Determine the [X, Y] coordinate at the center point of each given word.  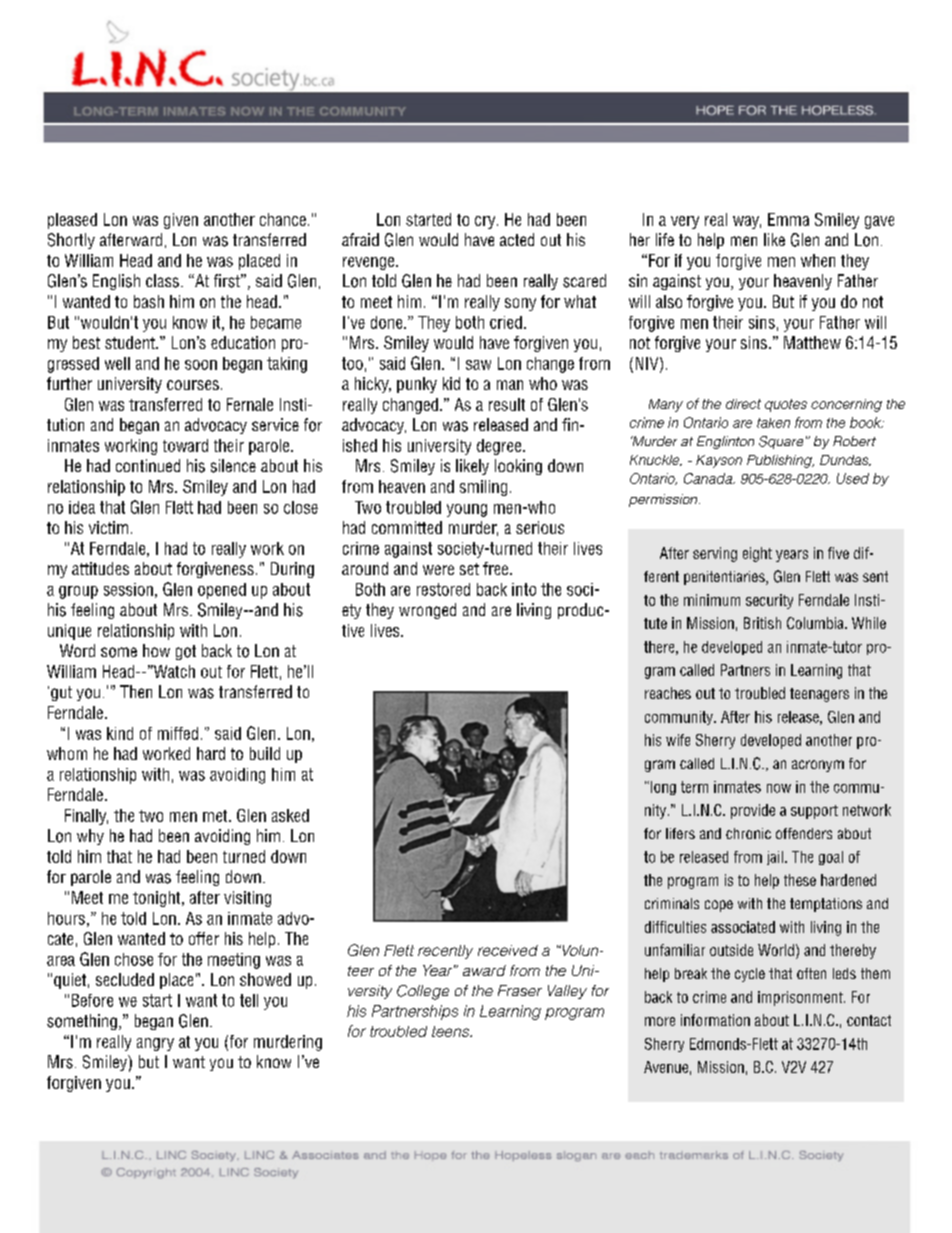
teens [452, 1031]
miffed [178, 733]
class [162, 281]
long [663, 788]
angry [155, 1044]
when [818, 260]
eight [757, 554]
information [715, 1020]
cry [486, 222]
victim [108, 527]
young [467, 510]
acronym [818, 766]
